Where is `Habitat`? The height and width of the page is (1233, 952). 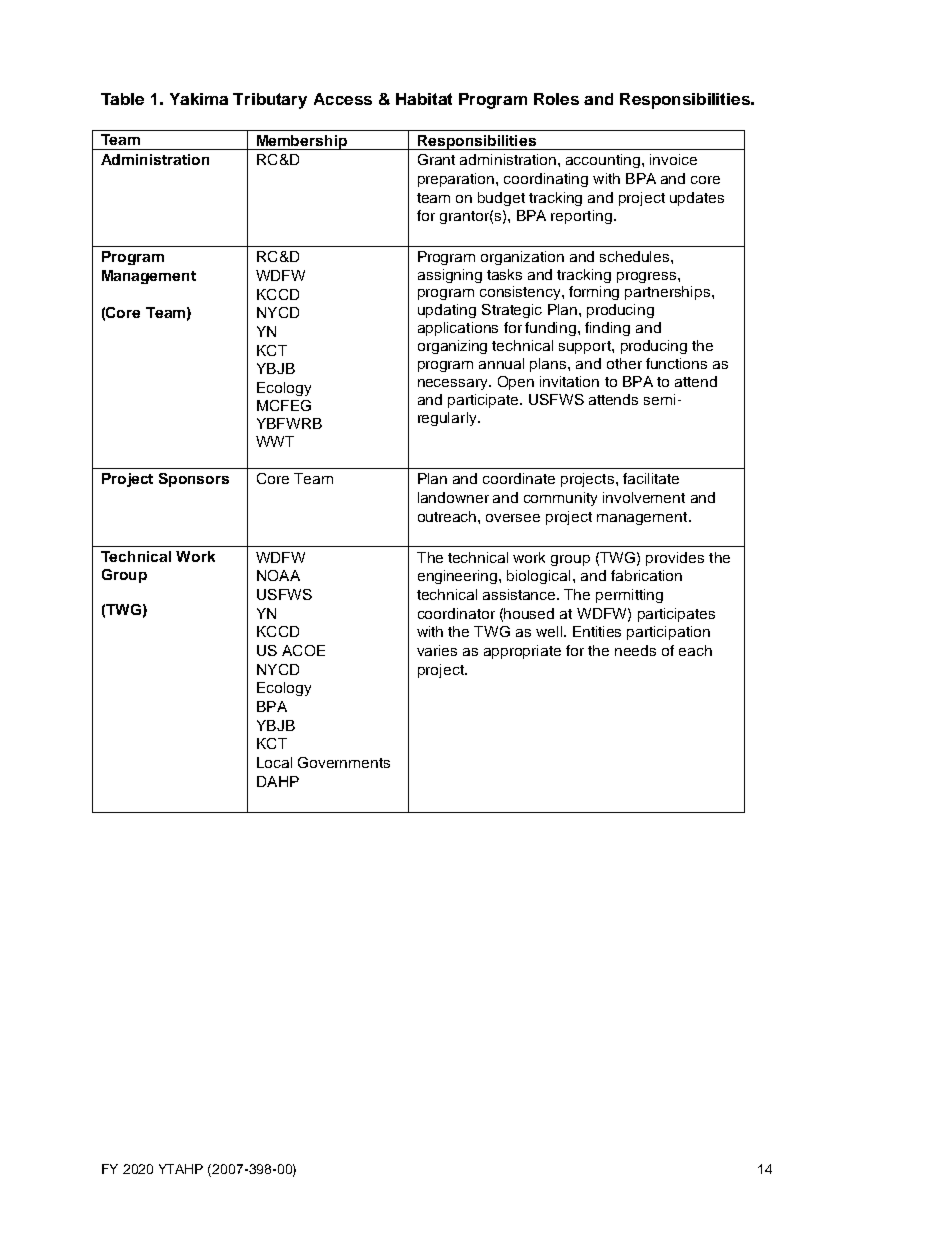 Habitat is located at coordinates (424, 99).
